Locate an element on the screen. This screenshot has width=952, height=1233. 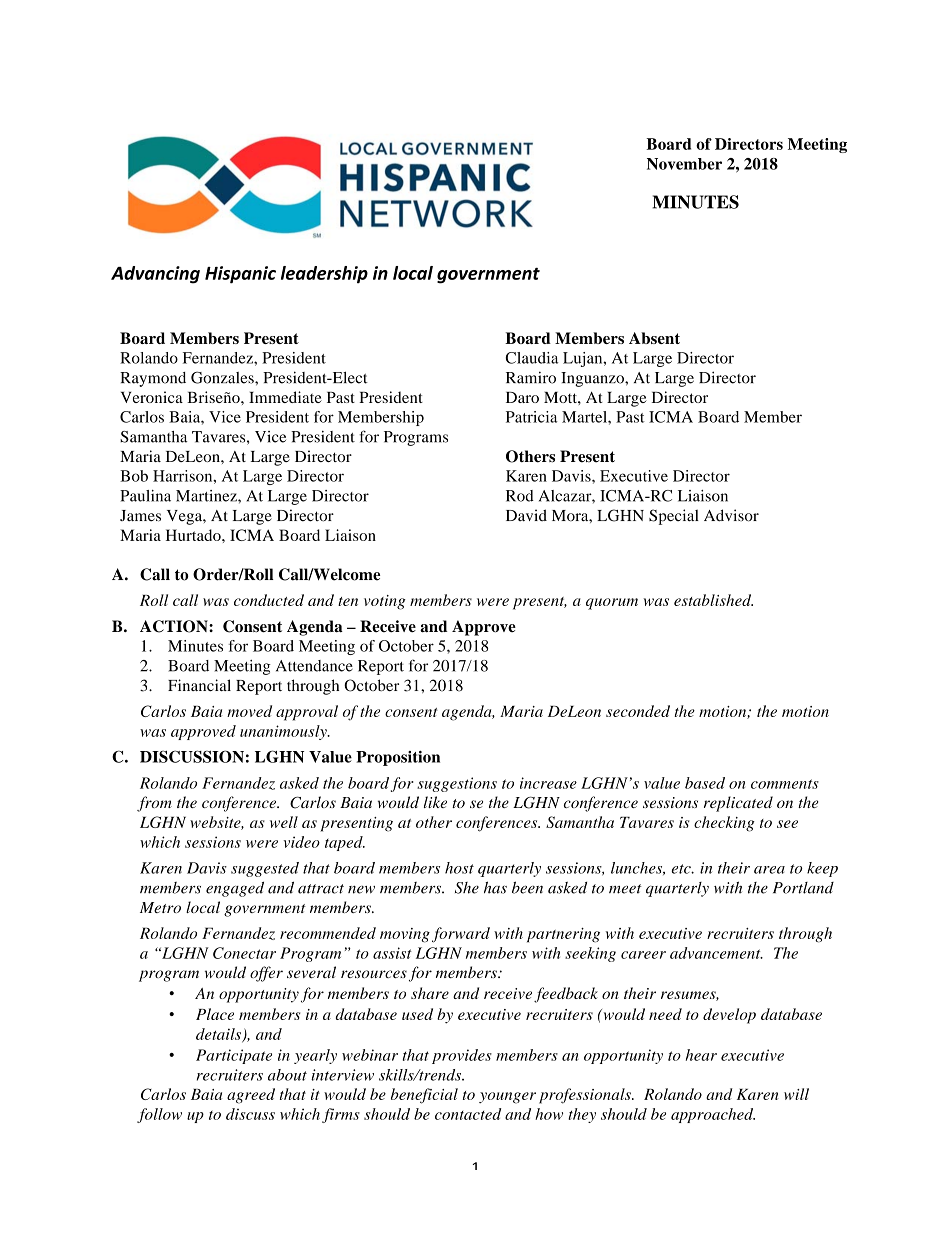
November is located at coordinates (684, 164).
